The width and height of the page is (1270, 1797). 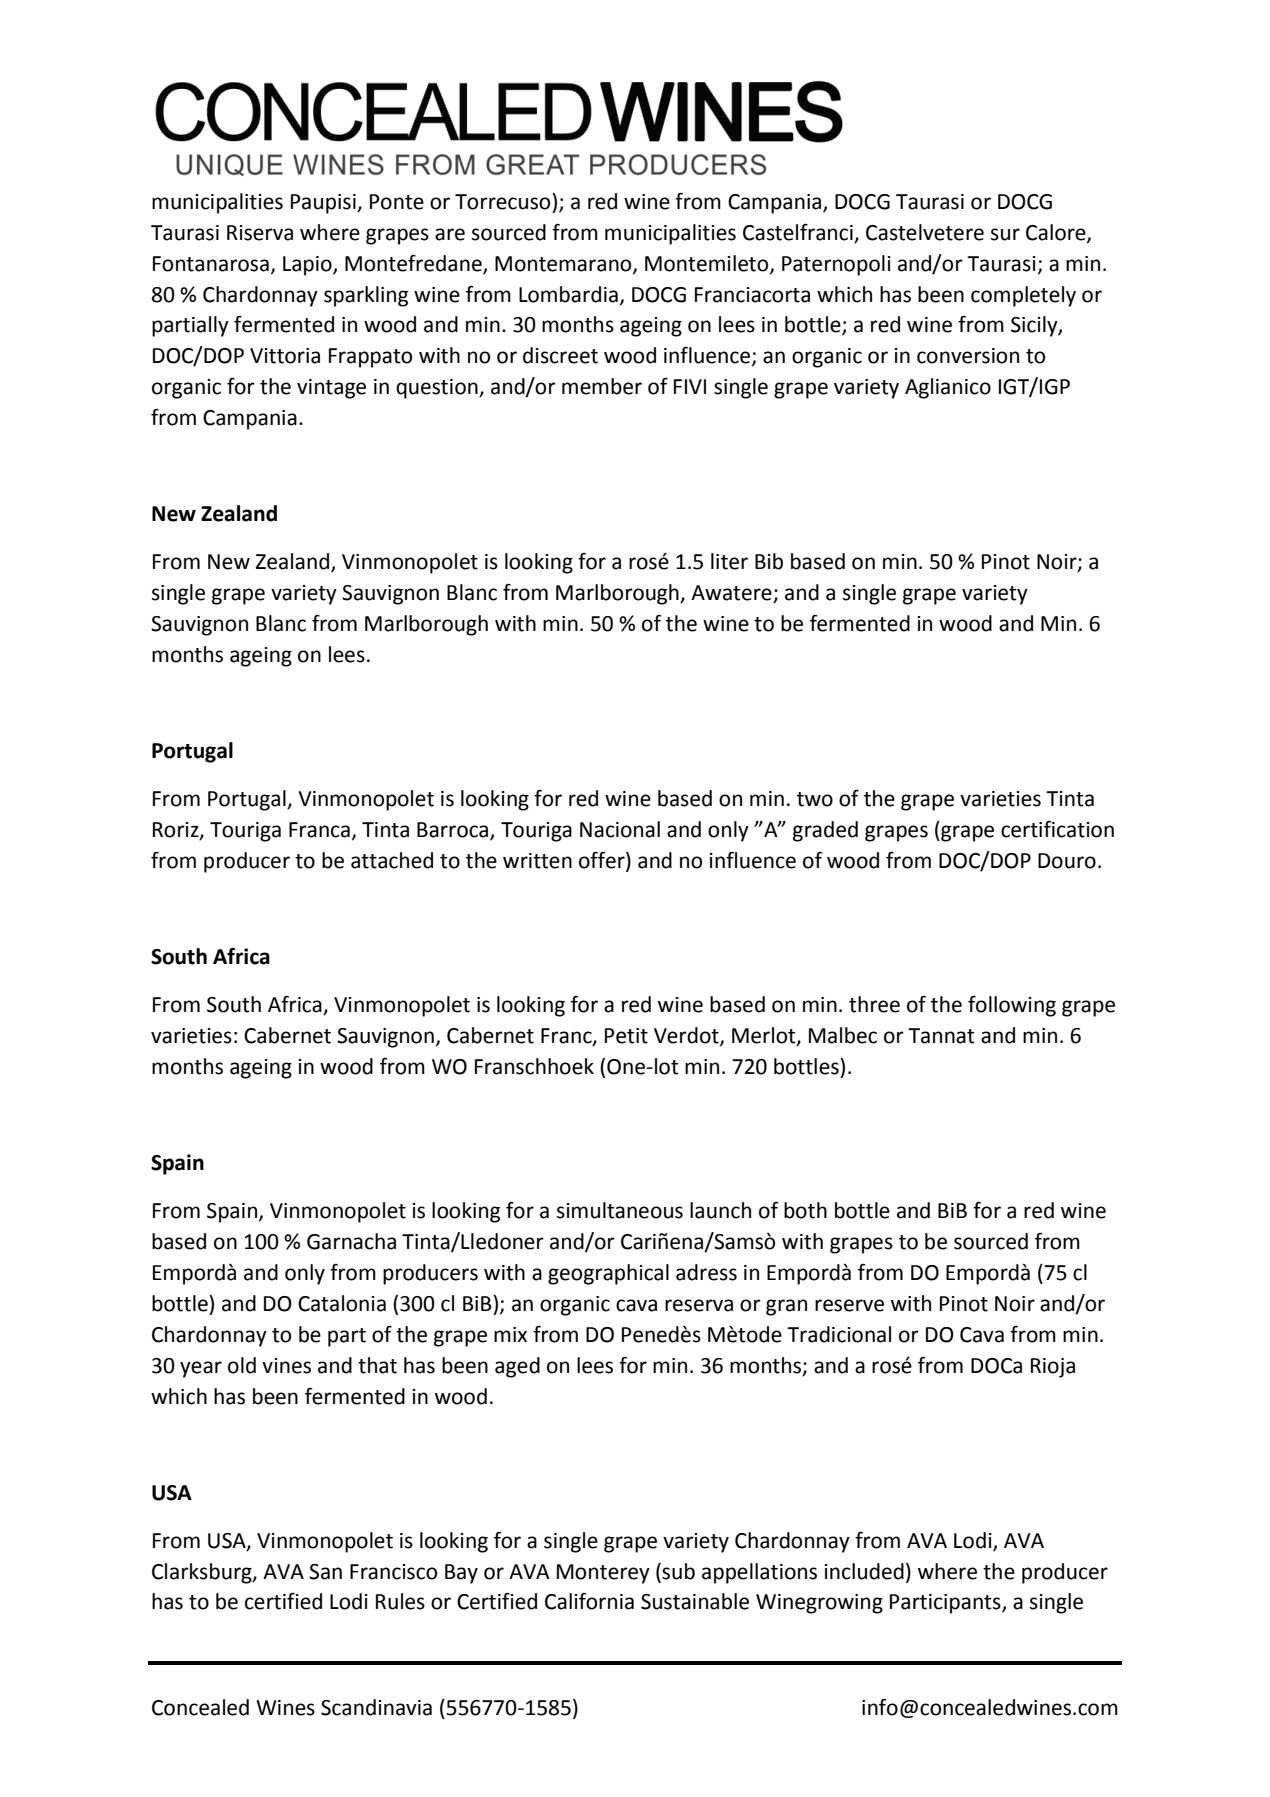 I want to click on Catalonia, so click(x=342, y=1303).
